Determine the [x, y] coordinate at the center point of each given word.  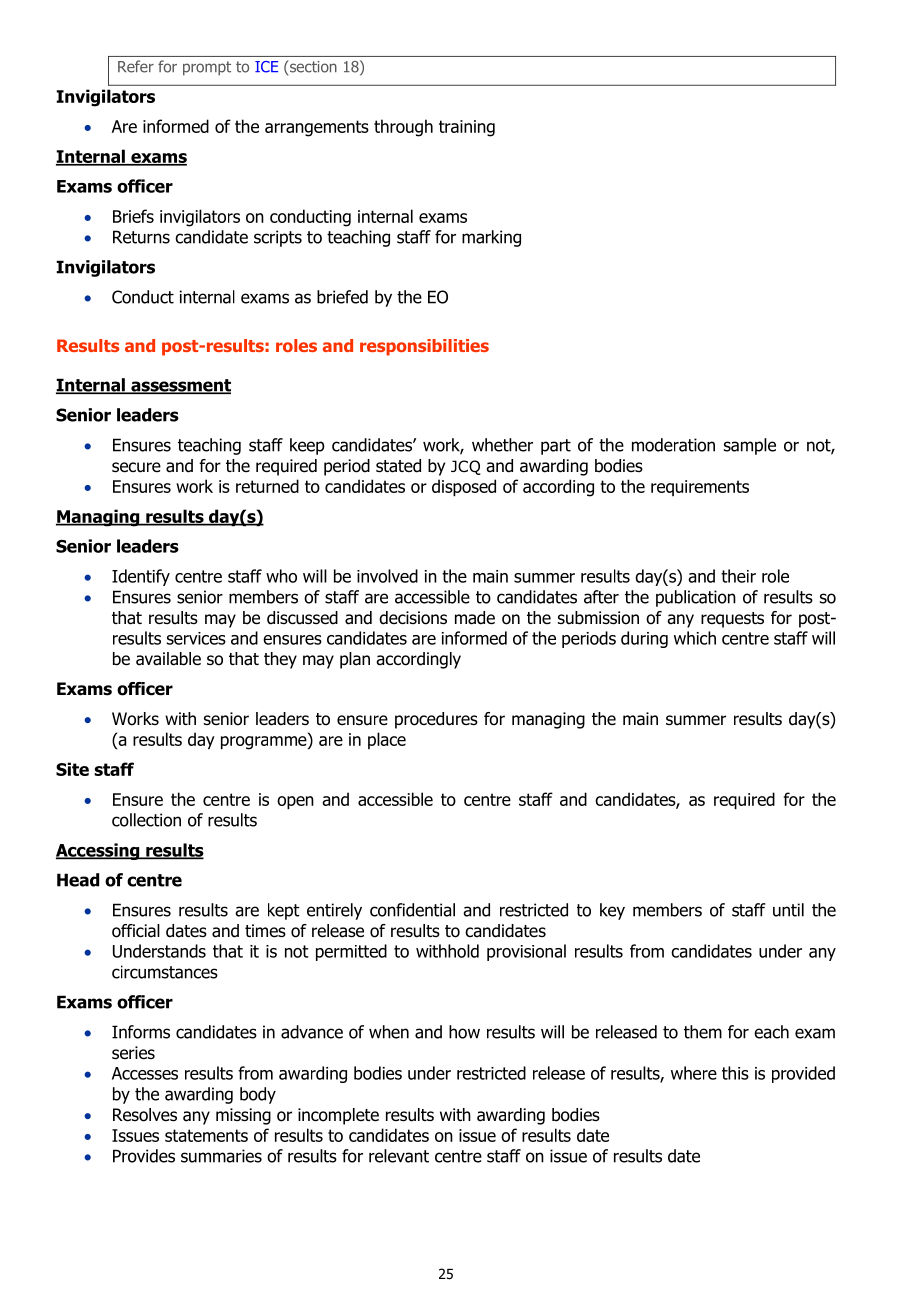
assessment [180, 386]
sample [750, 446]
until [788, 910]
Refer [136, 66]
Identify [141, 577]
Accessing [99, 851]
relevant [399, 1156]
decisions [413, 618]
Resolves [145, 1115]
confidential [412, 910]
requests [732, 620]
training [467, 128]
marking [491, 238]
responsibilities [424, 347]
